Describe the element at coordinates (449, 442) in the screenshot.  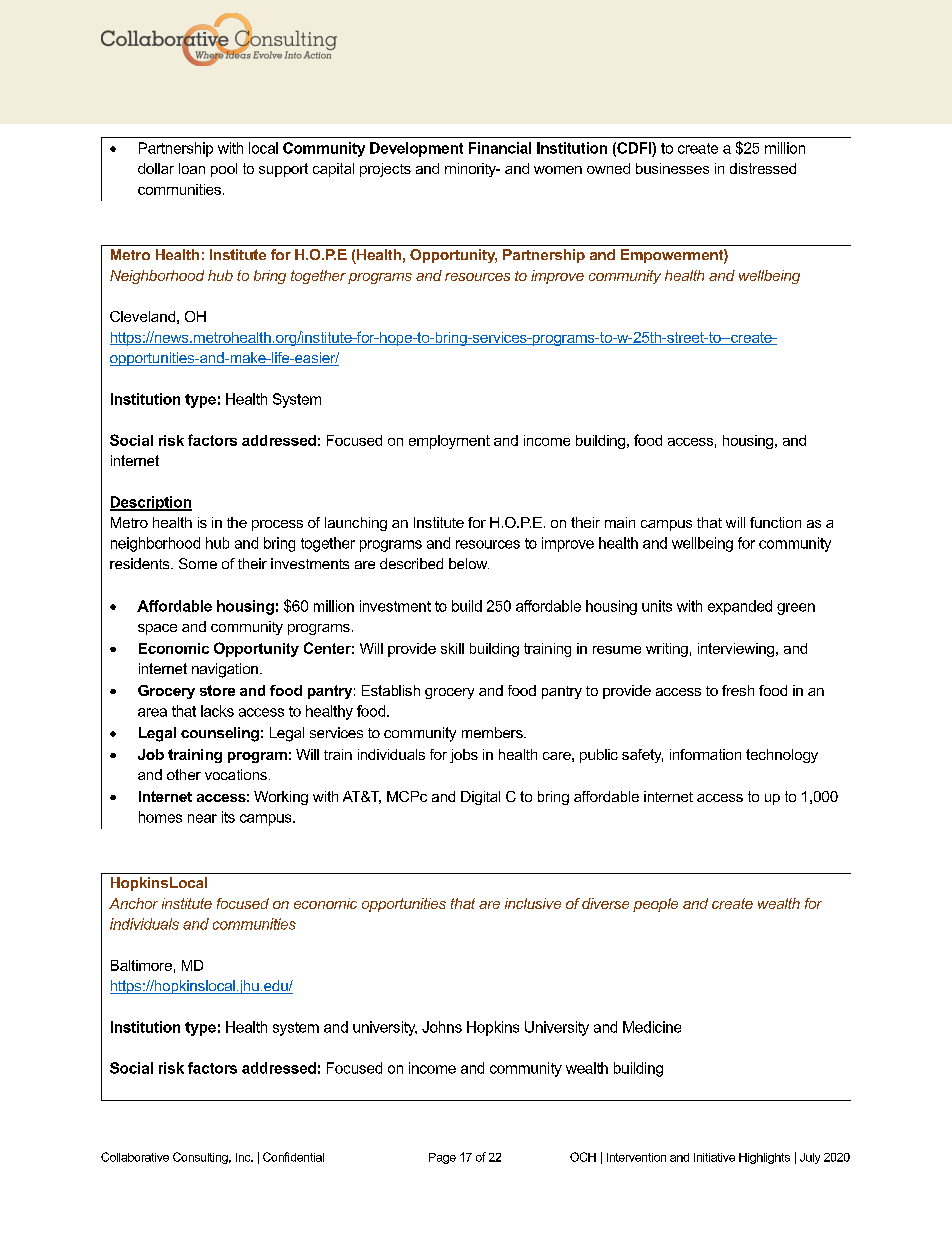
I see `employment` at that location.
